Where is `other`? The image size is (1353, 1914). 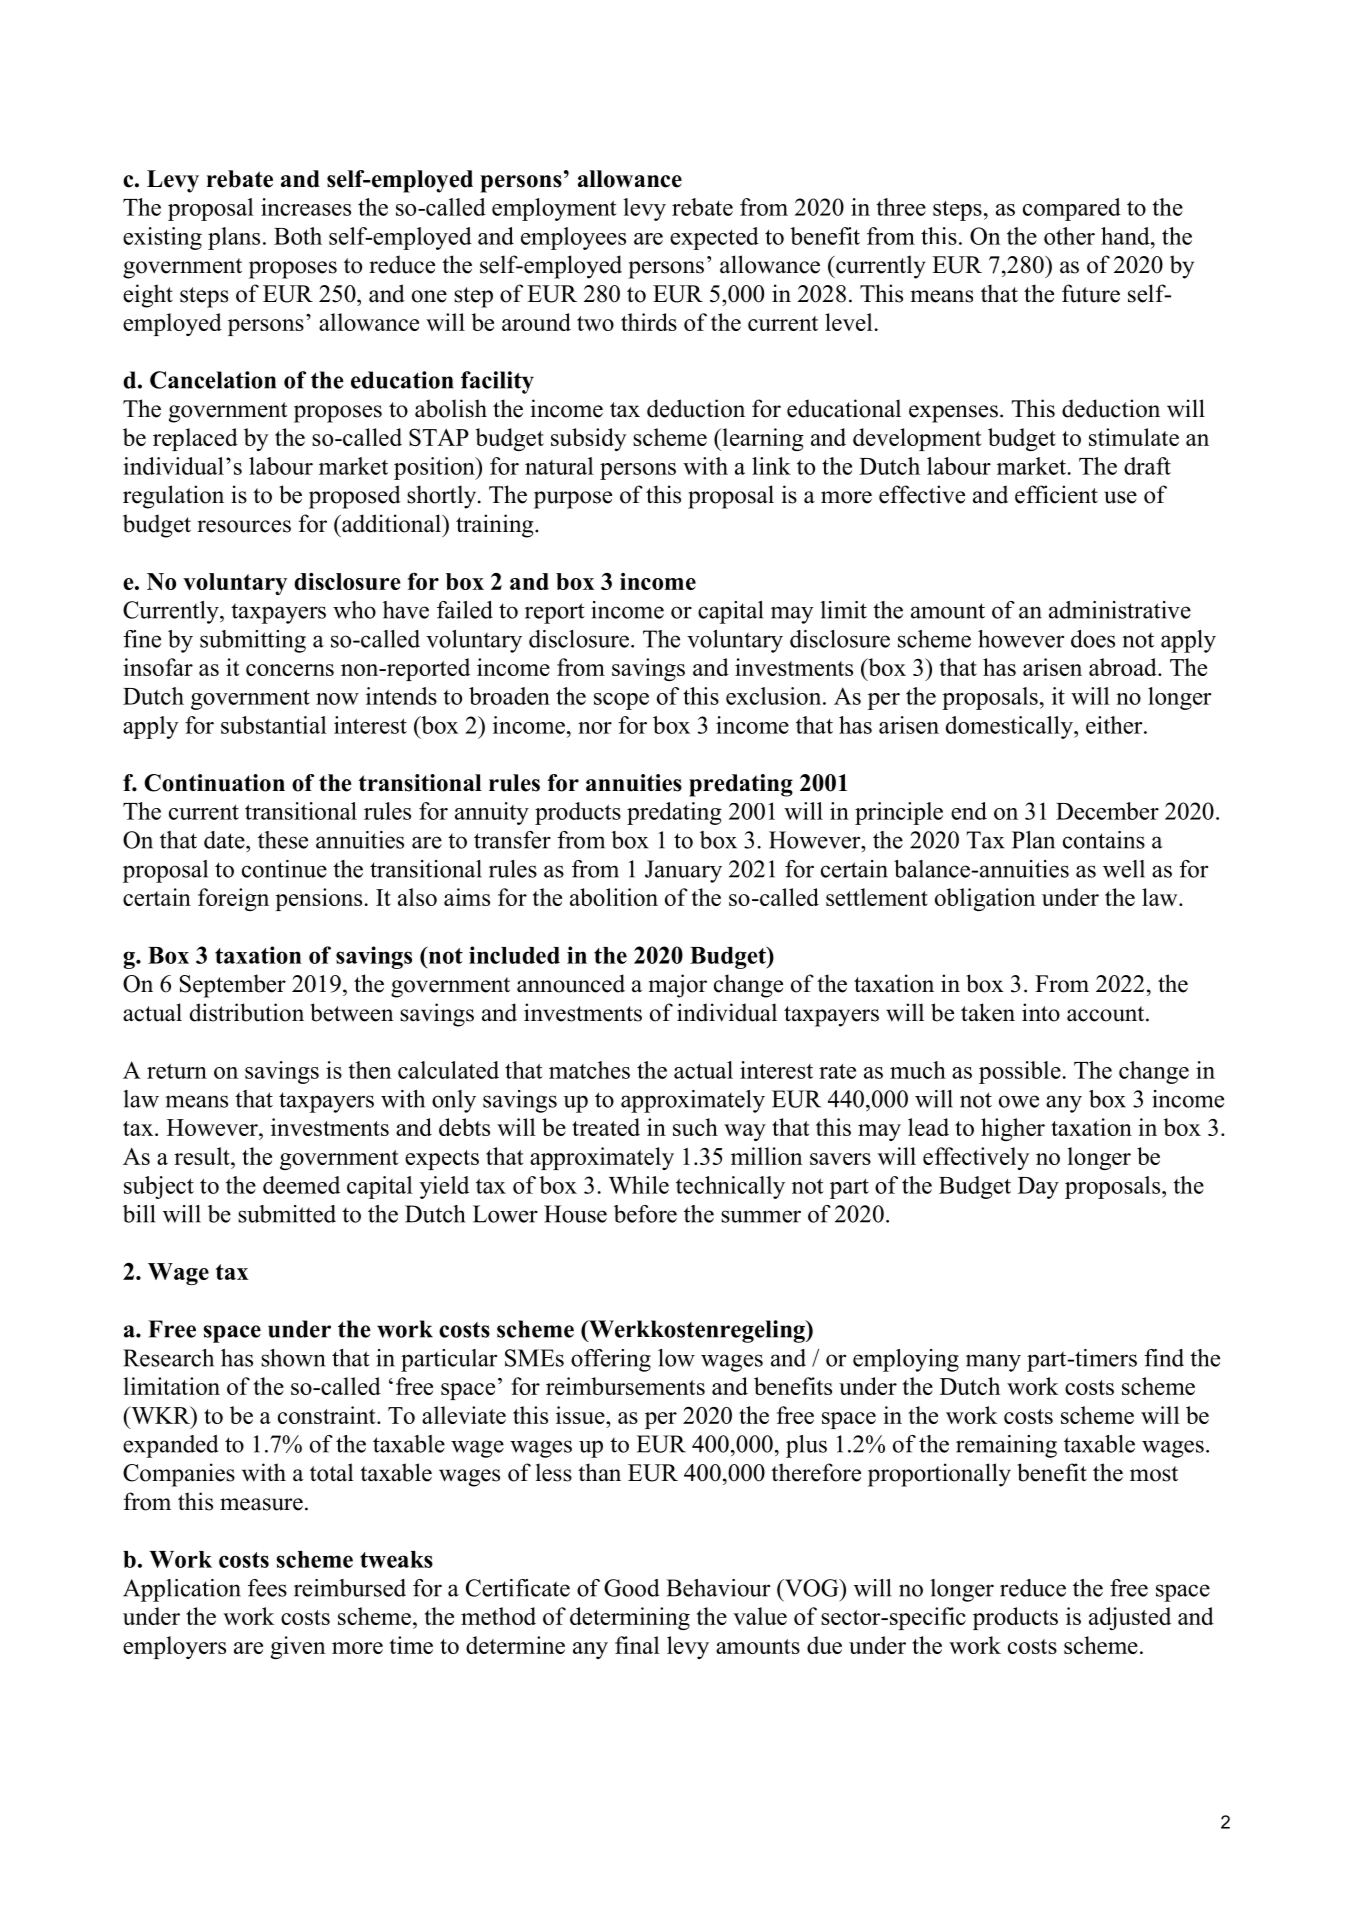
other is located at coordinates (1069, 236).
